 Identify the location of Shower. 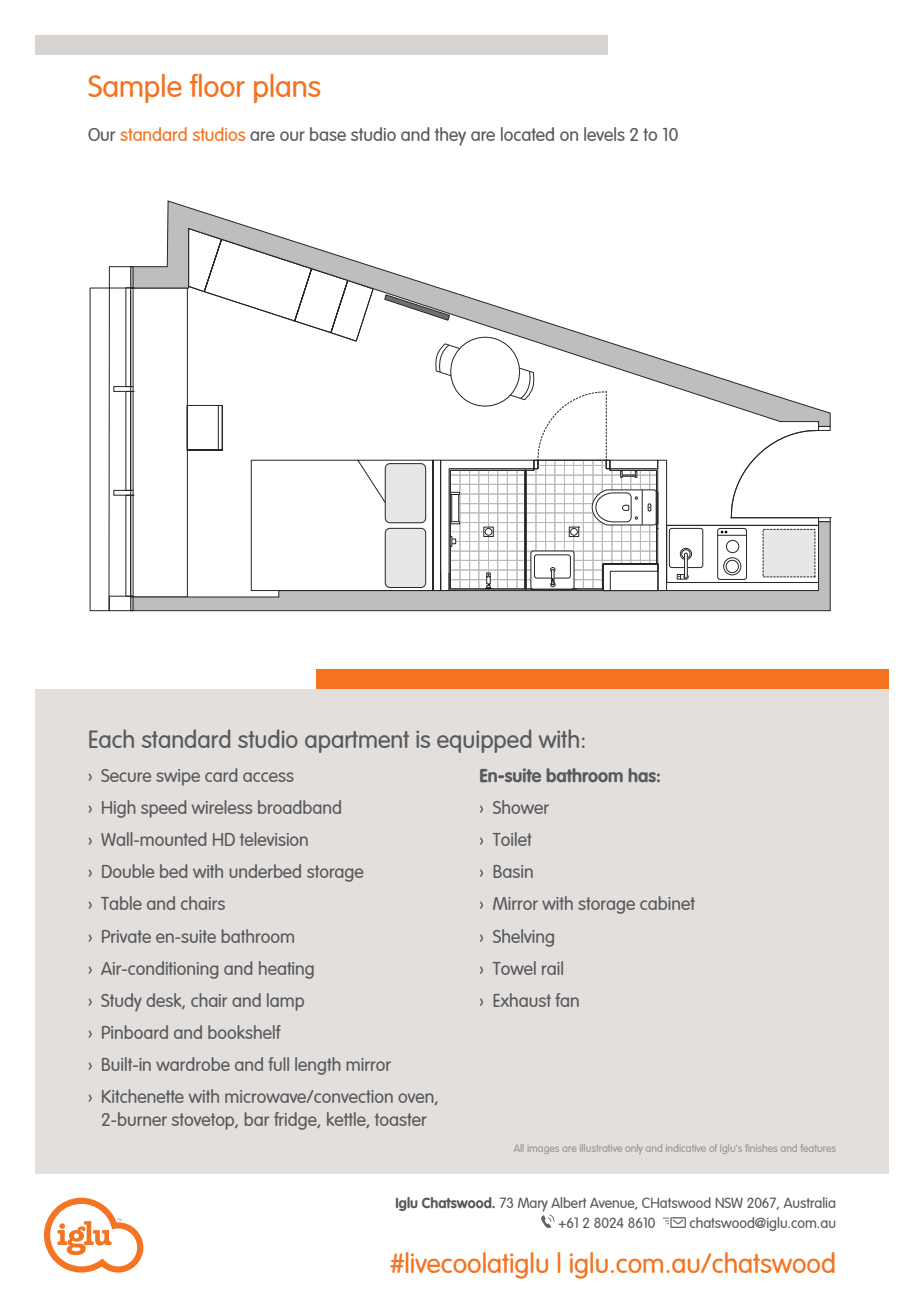
(521, 807).
